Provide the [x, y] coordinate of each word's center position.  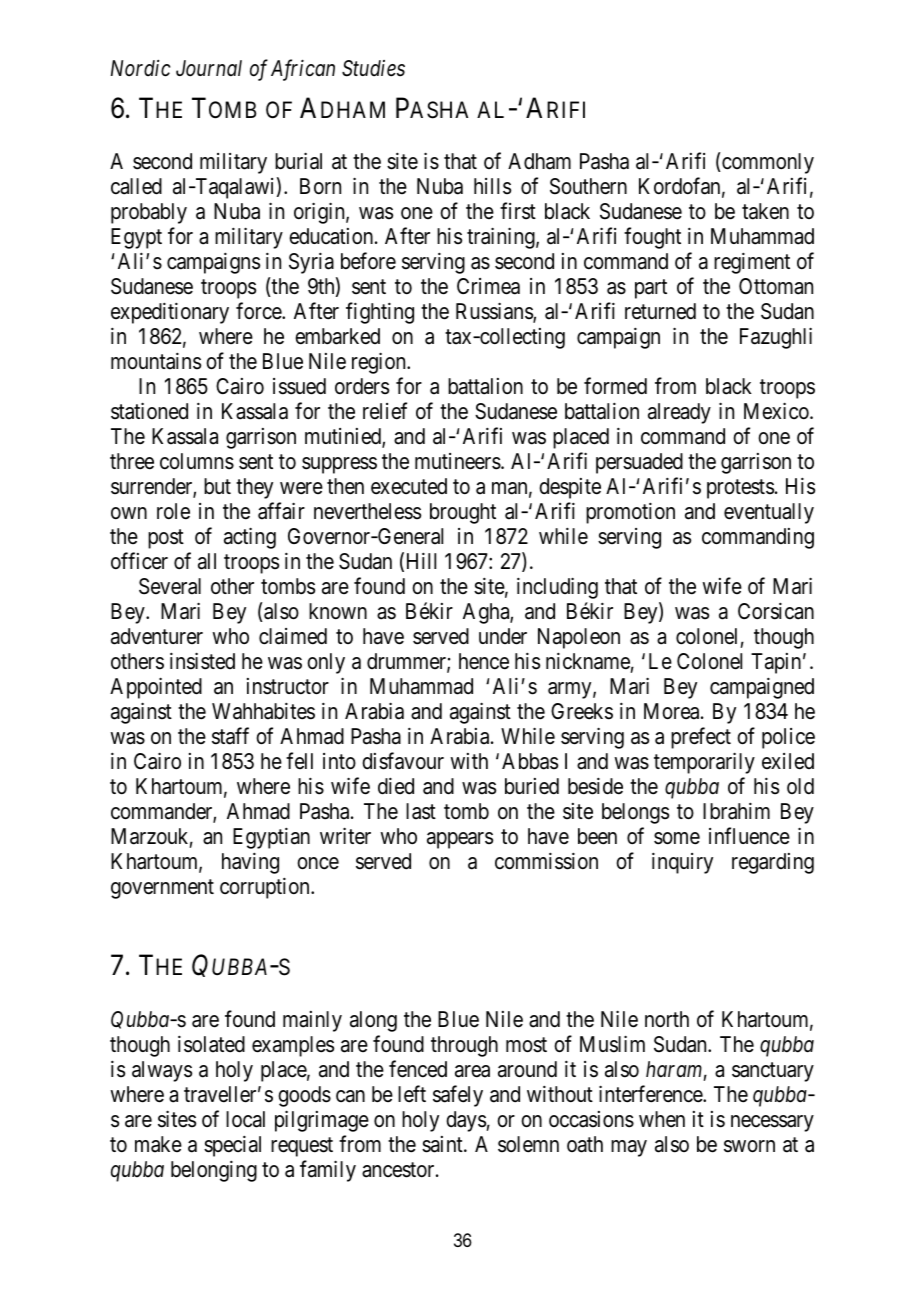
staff [230, 736]
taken [765, 211]
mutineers [458, 461]
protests [740, 489]
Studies [373, 68]
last [421, 811]
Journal [209, 68]
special [232, 1146]
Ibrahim [736, 811]
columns [197, 461]
